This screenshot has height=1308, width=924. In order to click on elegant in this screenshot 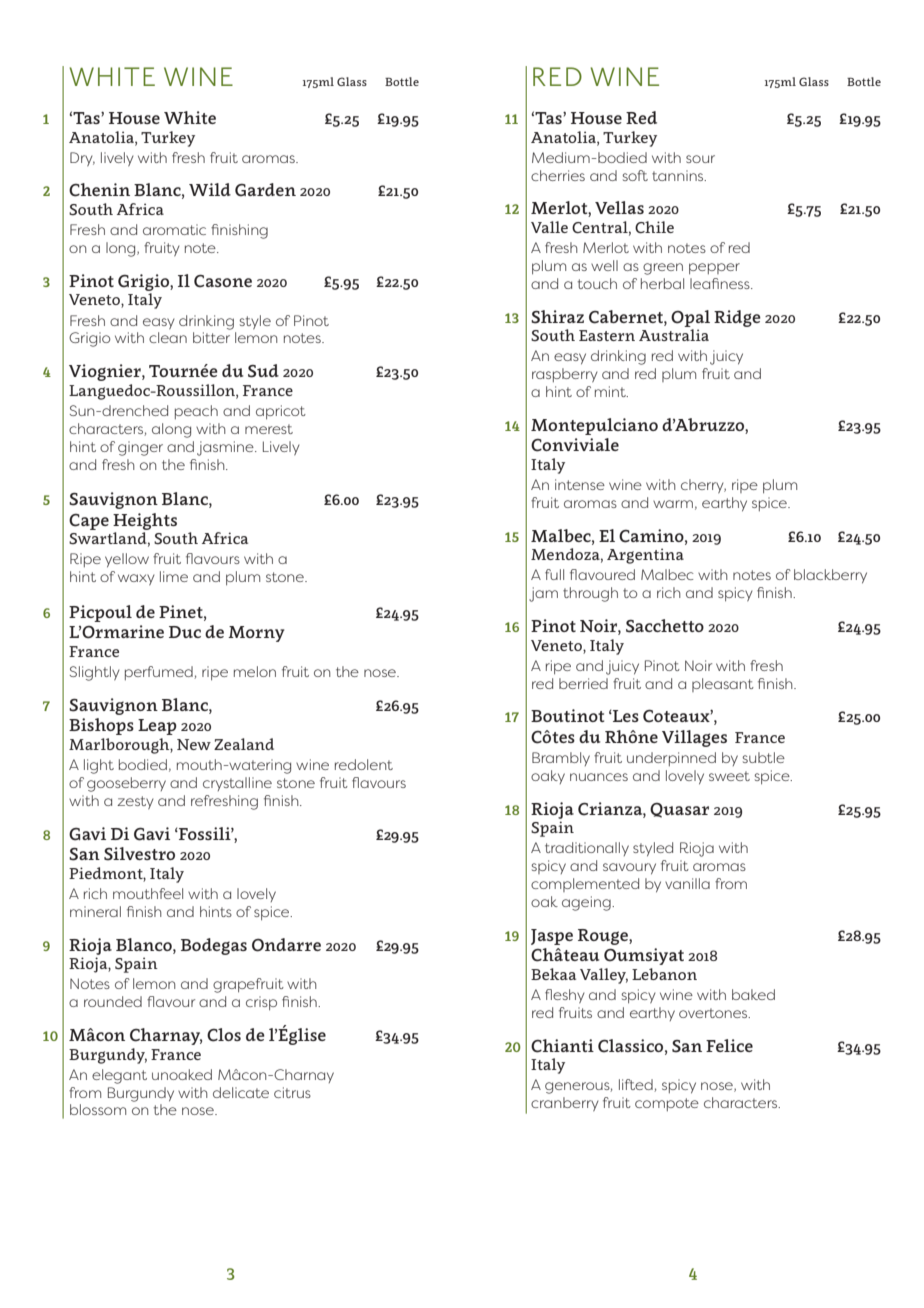, I will do `click(119, 1076)`.
